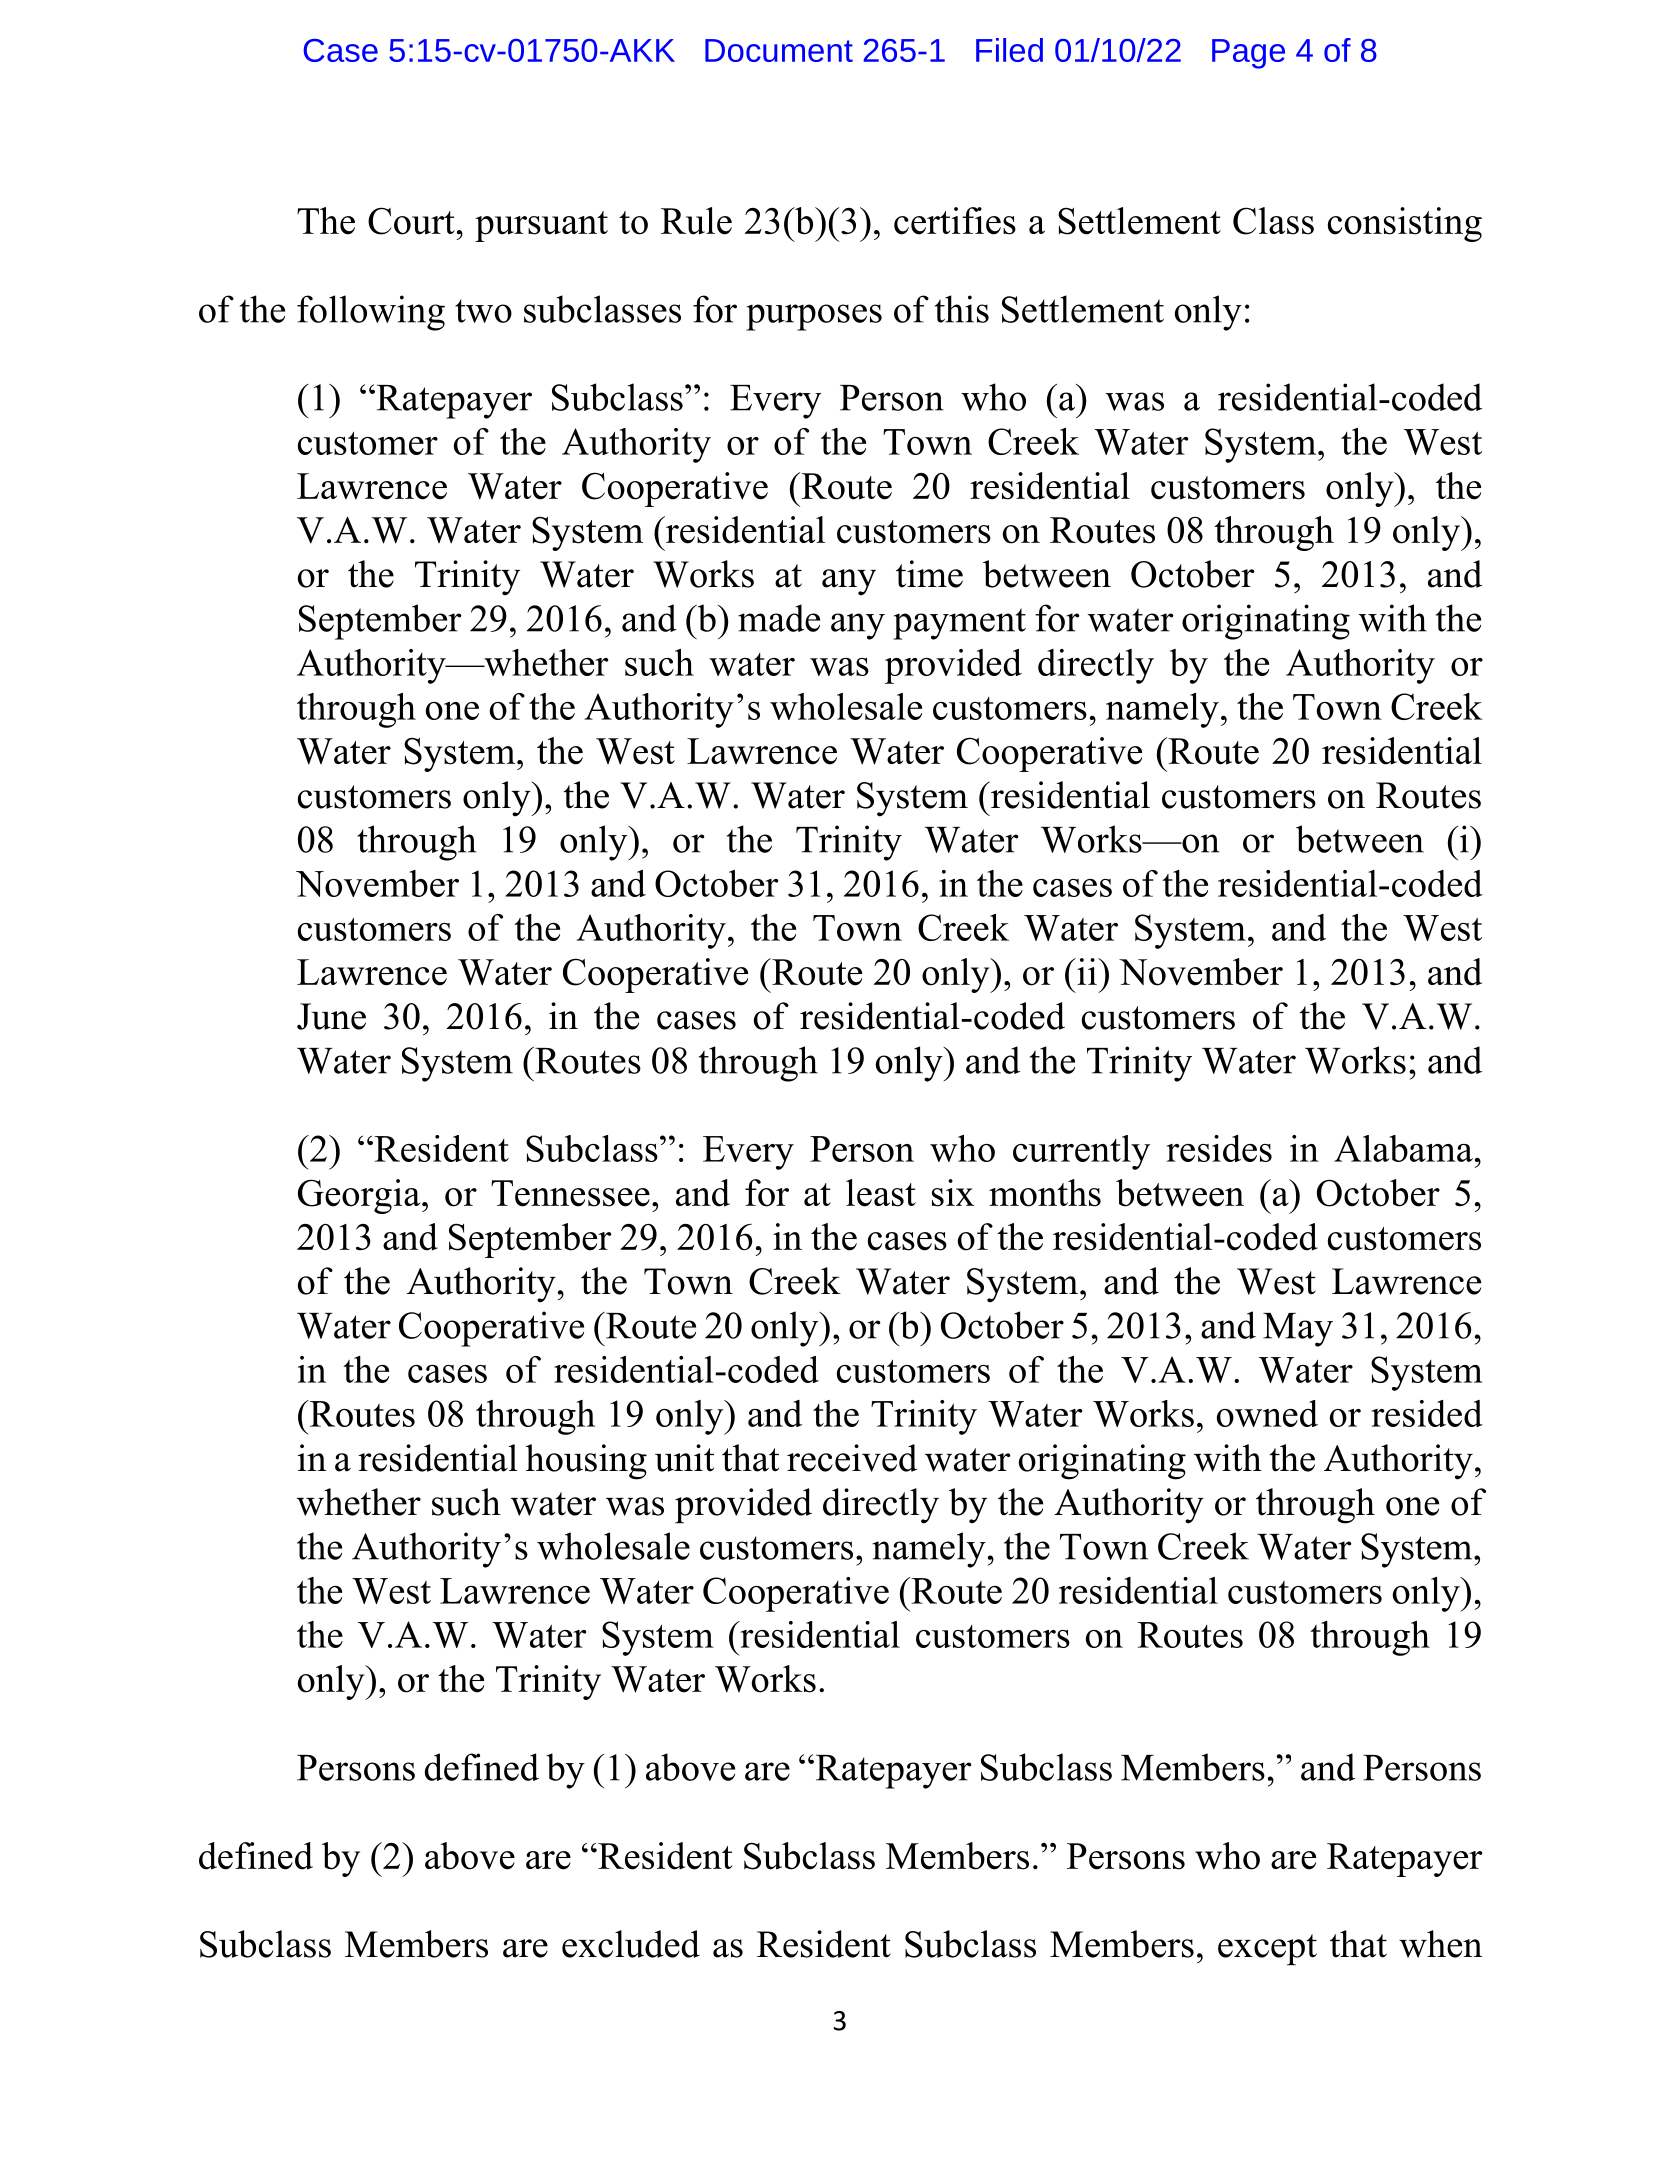 This page has width=1680, height=2174. I want to click on June, so click(331, 1016).
